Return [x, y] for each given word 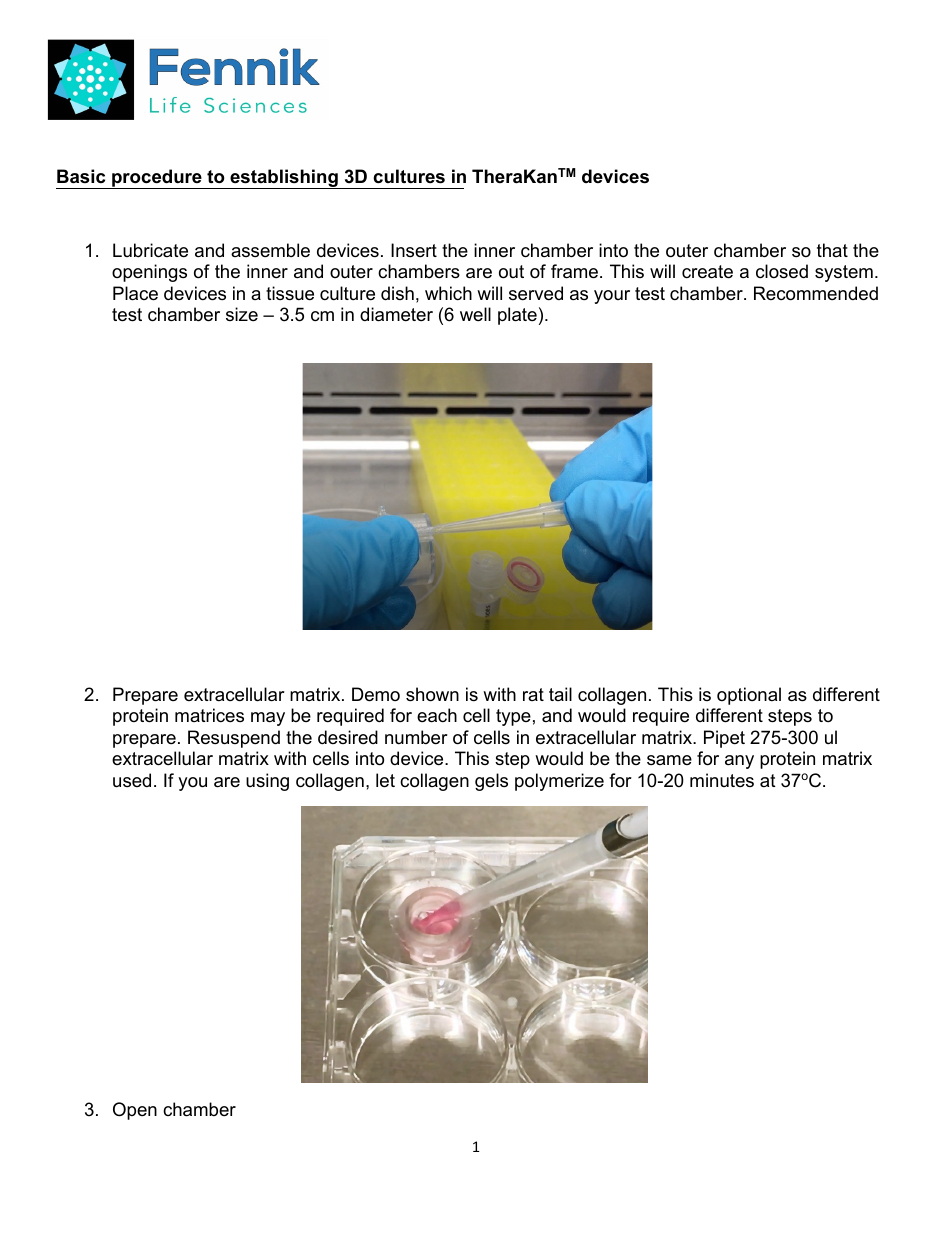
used [132, 780]
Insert [414, 250]
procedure [157, 179]
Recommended [816, 293]
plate [517, 316]
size [242, 314]
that [832, 250]
